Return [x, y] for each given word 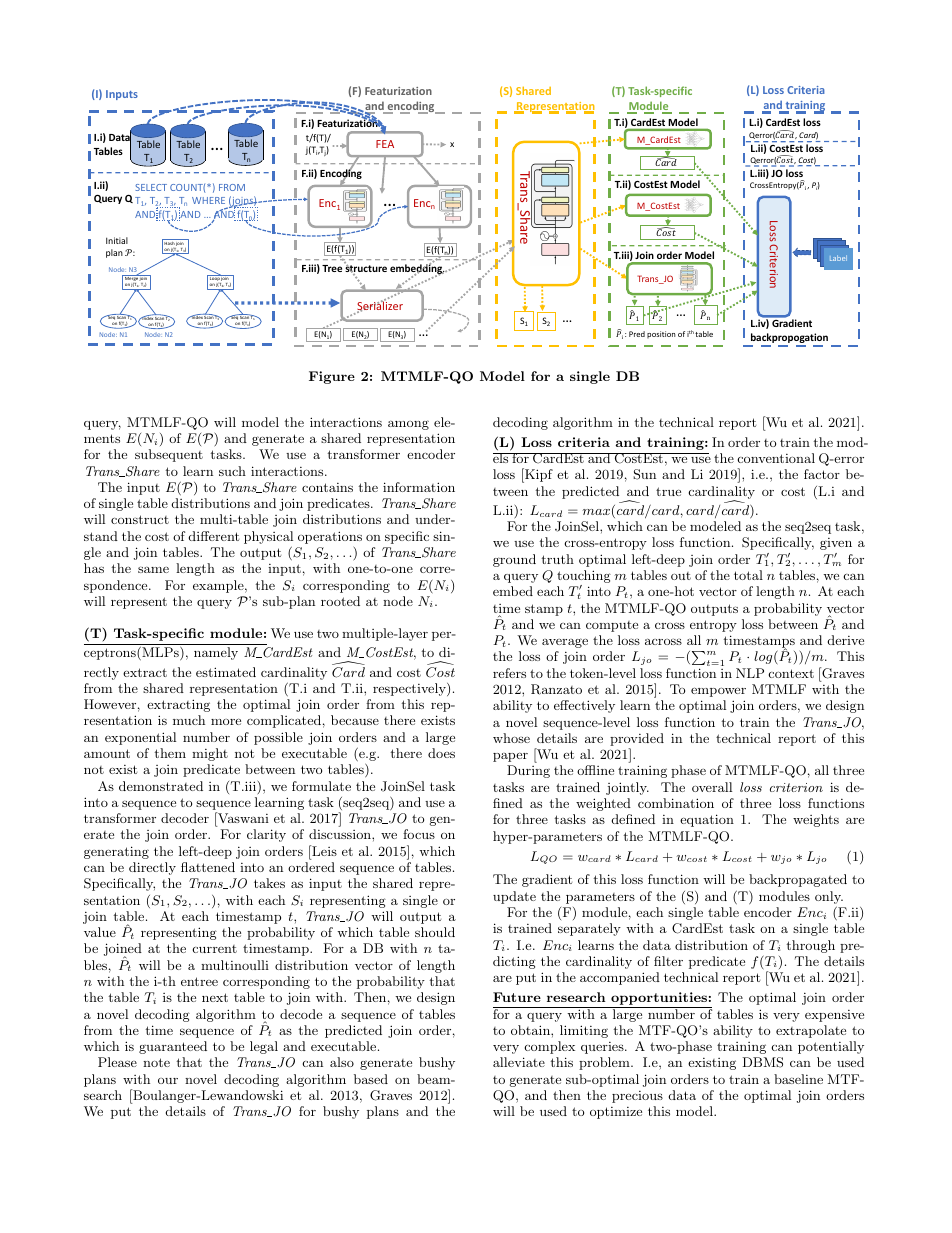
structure [366, 269]
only [829, 899]
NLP [750, 673]
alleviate [519, 1062]
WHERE [208, 200]
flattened [208, 867]
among [408, 425]
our [168, 1081]
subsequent [169, 455]
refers [509, 673]
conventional [776, 458]
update [514, 897]
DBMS [762, 1062]
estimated [226, 672]
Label [838, 258]
